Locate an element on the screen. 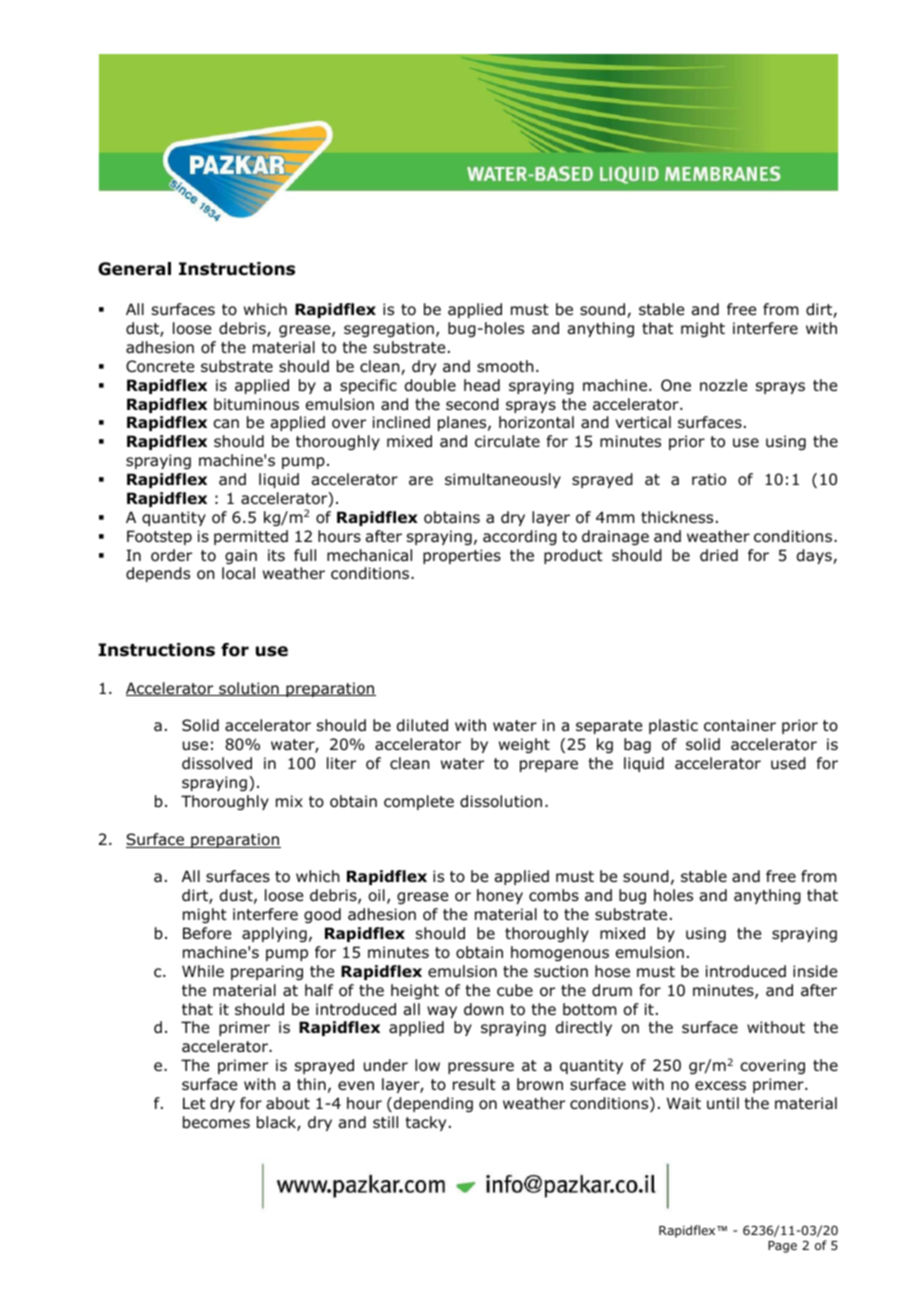  diluted is located at coordinates (422, 725).
